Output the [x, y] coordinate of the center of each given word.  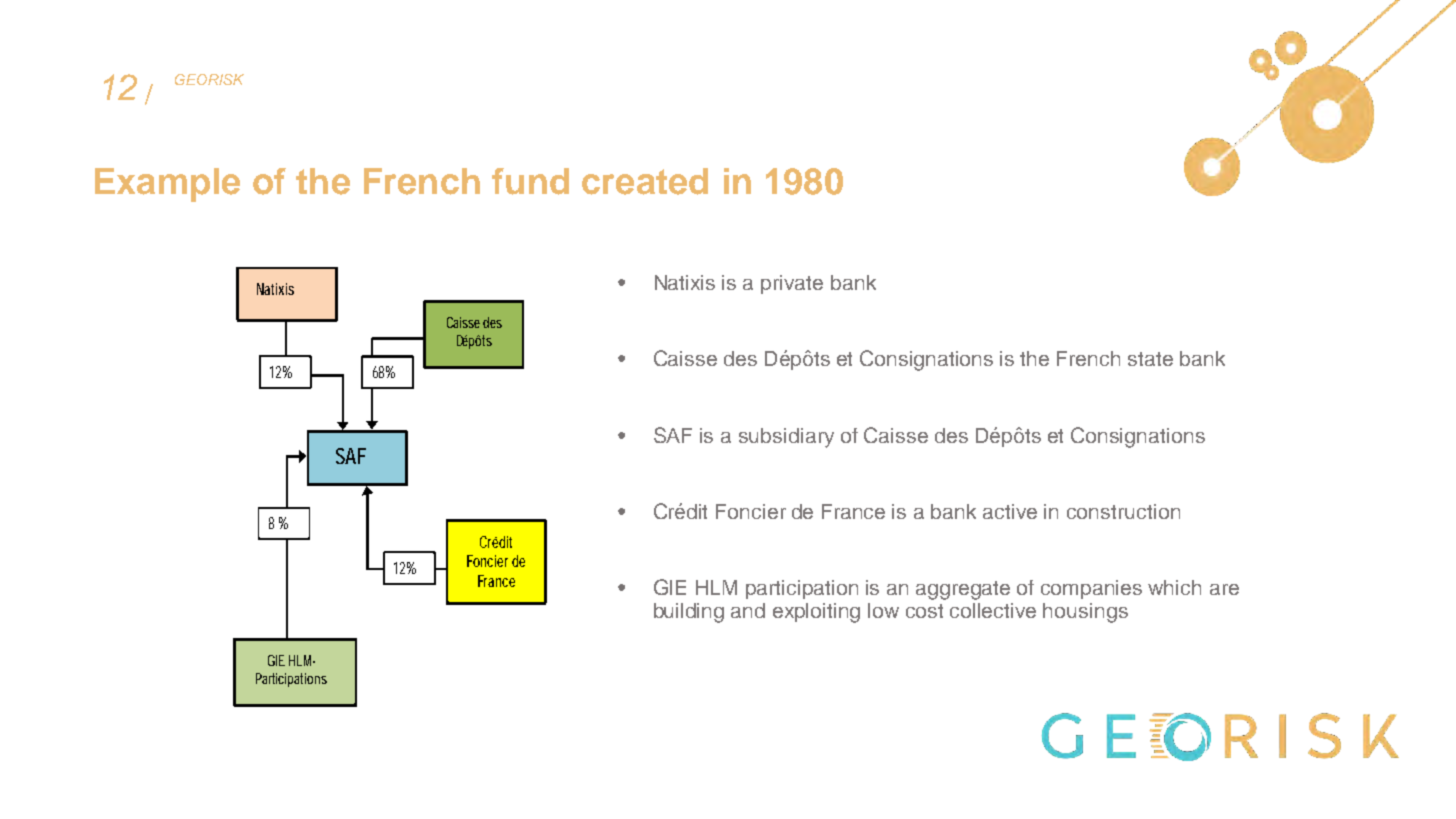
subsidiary [786, 438]
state [1150, 359]
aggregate [963, 590]
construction [1123, 511]
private [792, 284]
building [689, 613]
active [1010, 511]
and [748, 610]
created [645, 181]
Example [167, 185]
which [1174, 587]
